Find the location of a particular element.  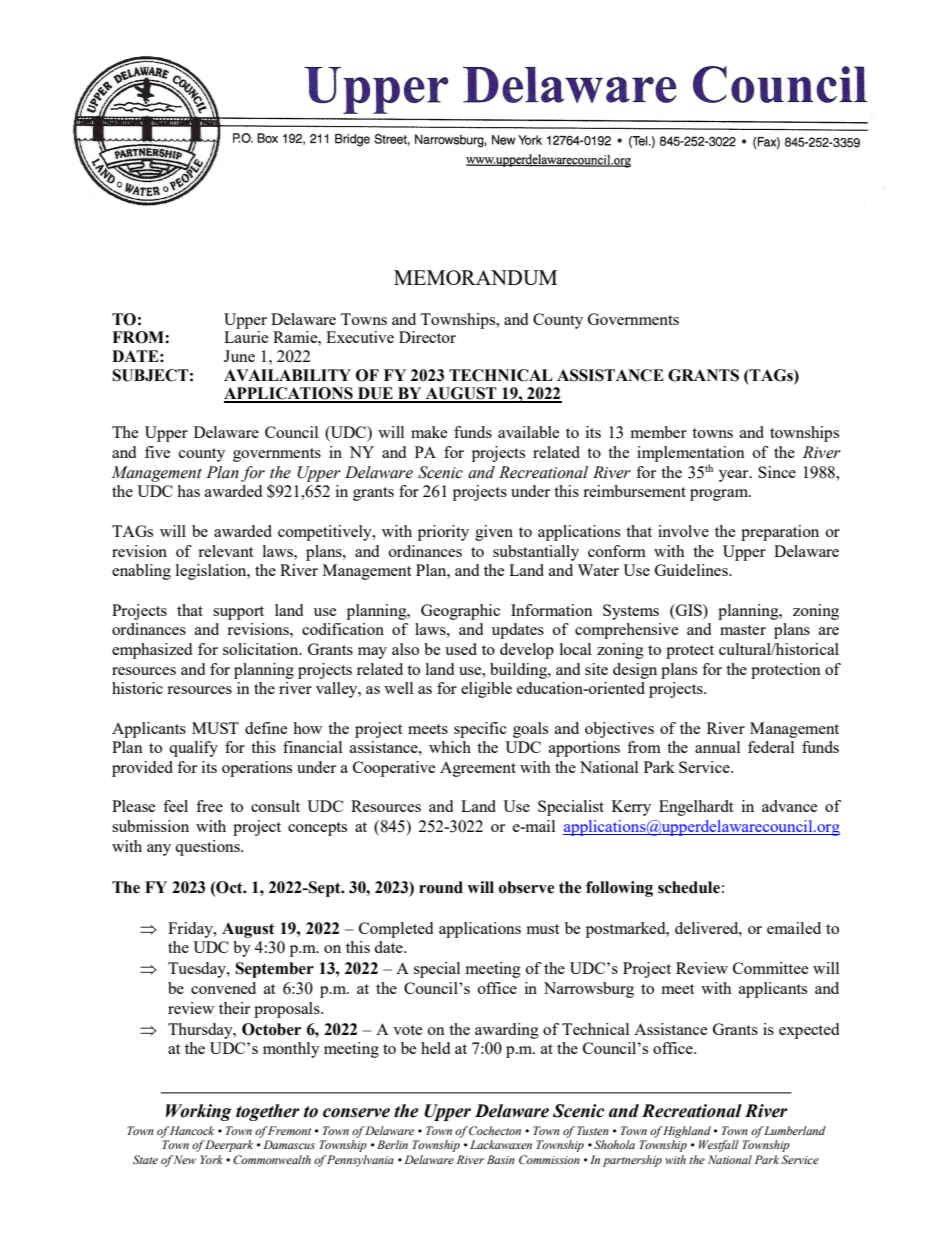

Hancock is located at coordinates (192, 1130).
